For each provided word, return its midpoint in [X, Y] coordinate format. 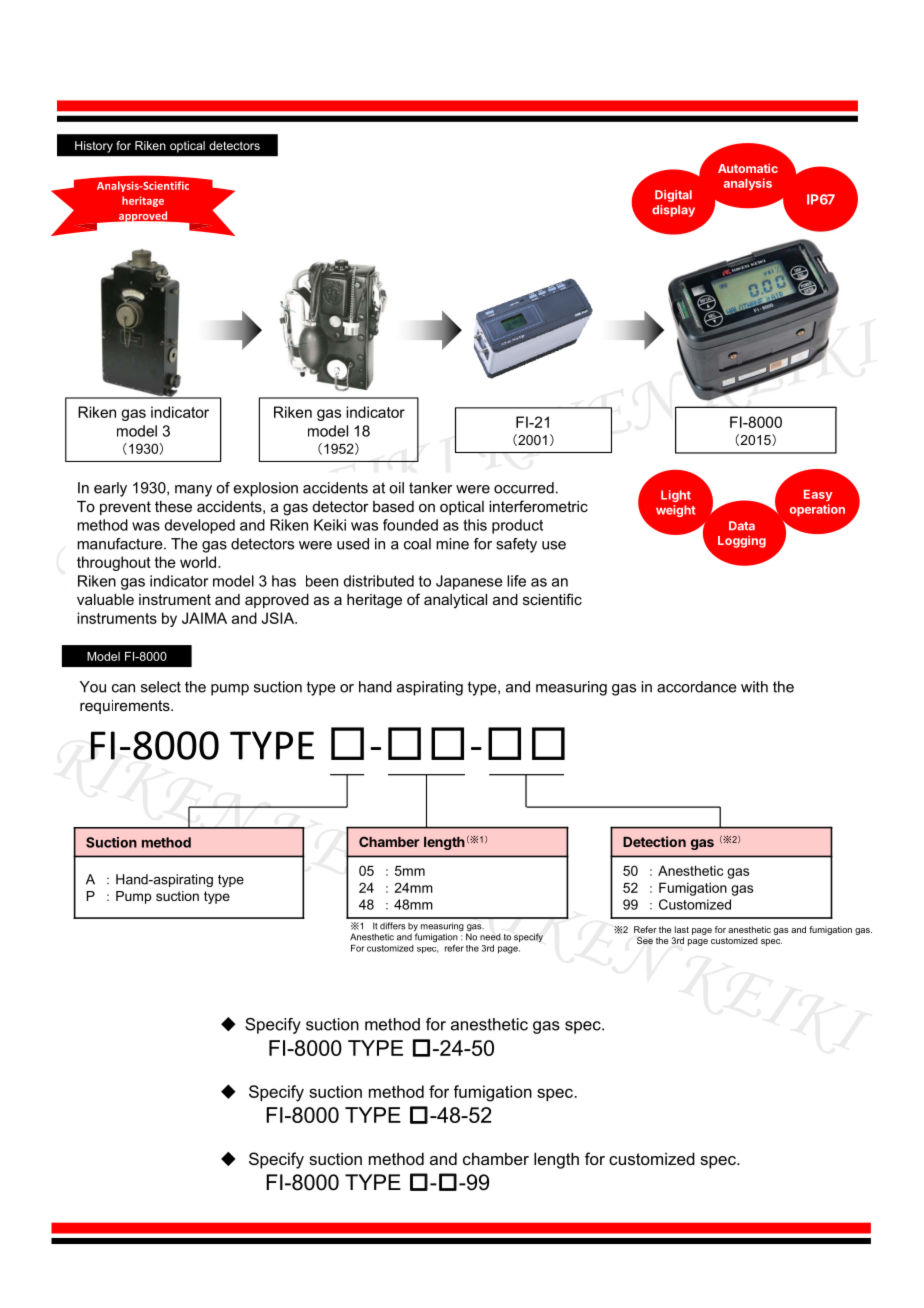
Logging [742, 541]
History [94, 147]
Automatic [748, 168]
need [490, 937]
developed [199, 526]
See [645, 940]
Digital [673, 196]
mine [452, 544]
